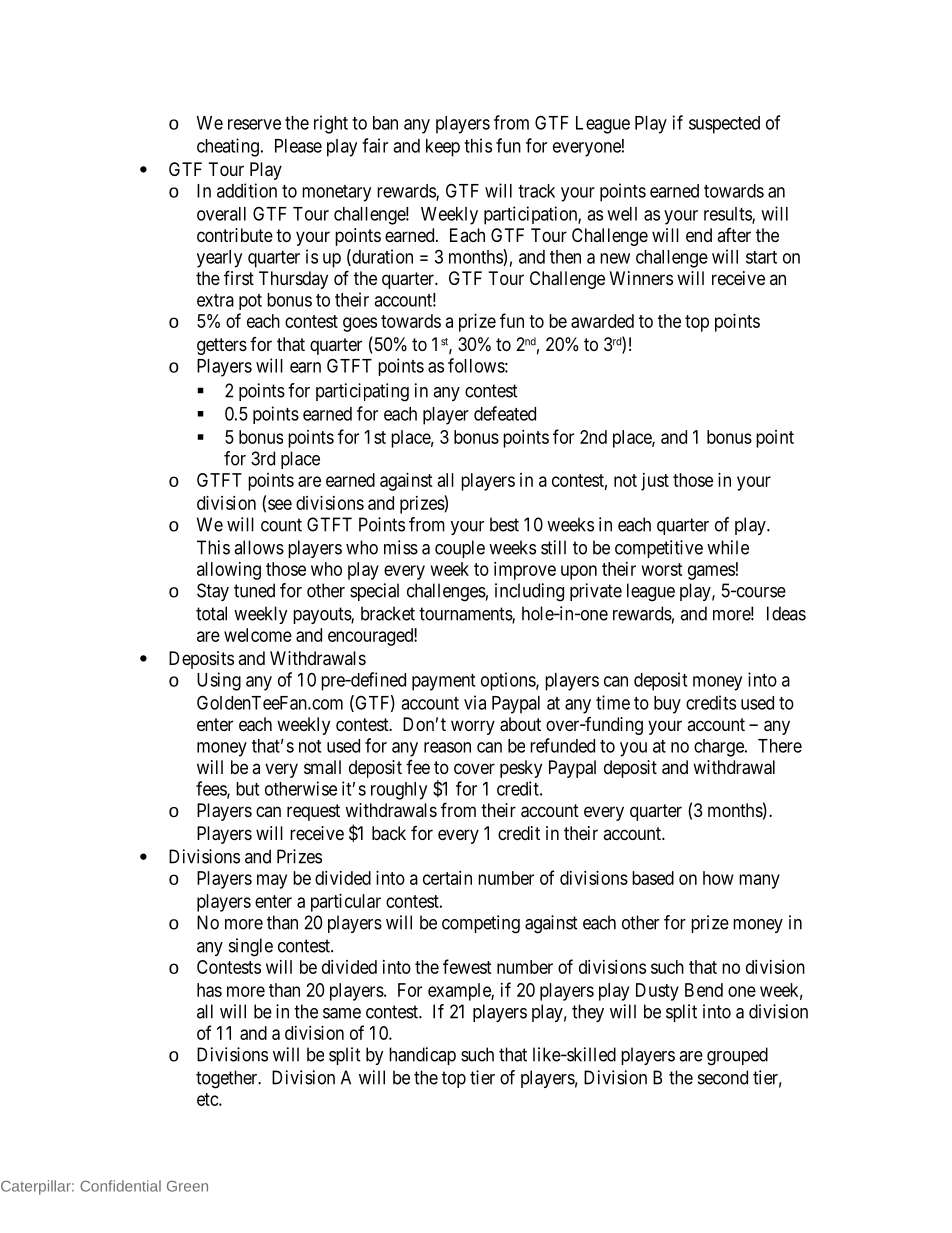  I want to click on how, so click(718, 878).
